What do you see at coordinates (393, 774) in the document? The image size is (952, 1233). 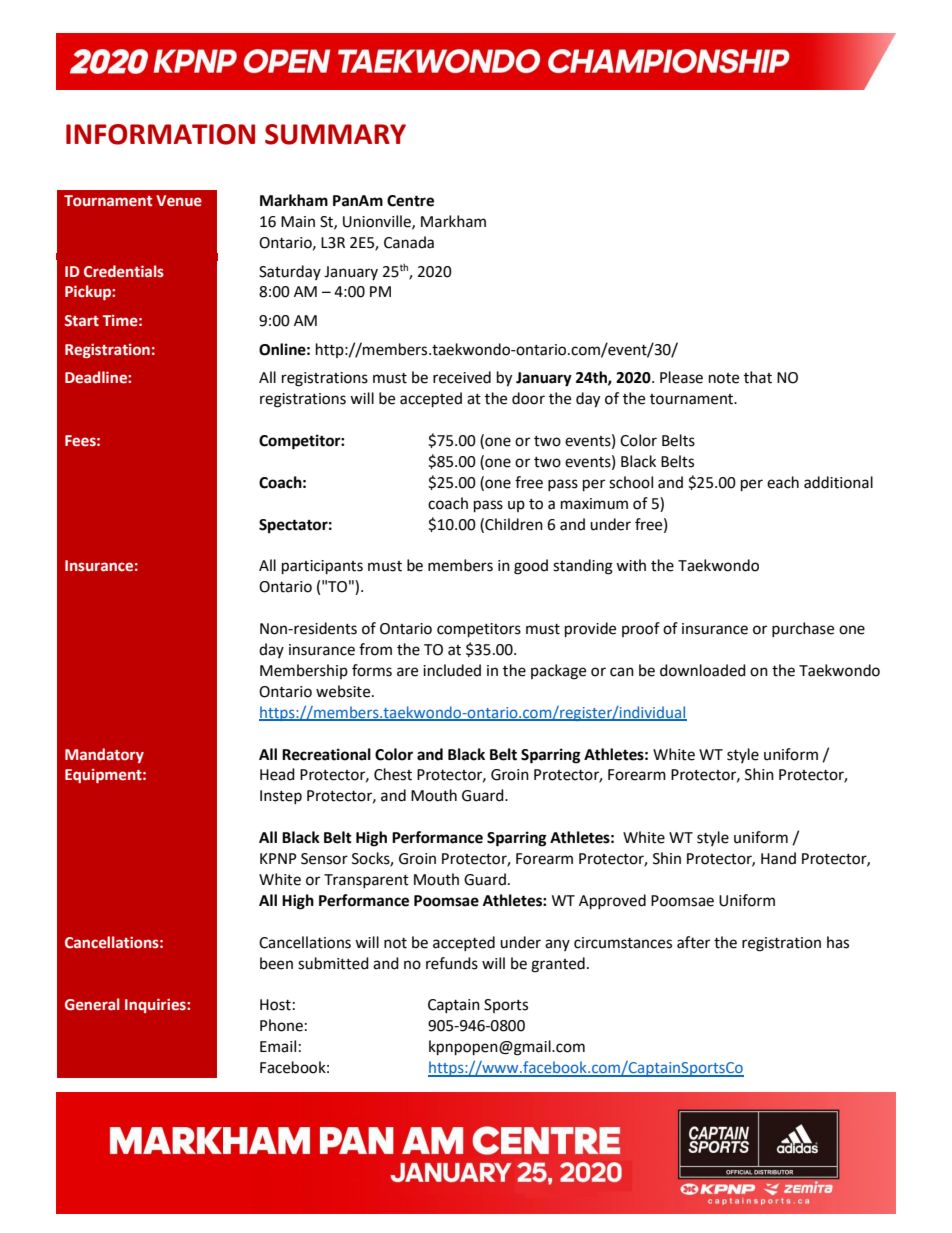 I see `Chest` at bounding box center [393, 774].
